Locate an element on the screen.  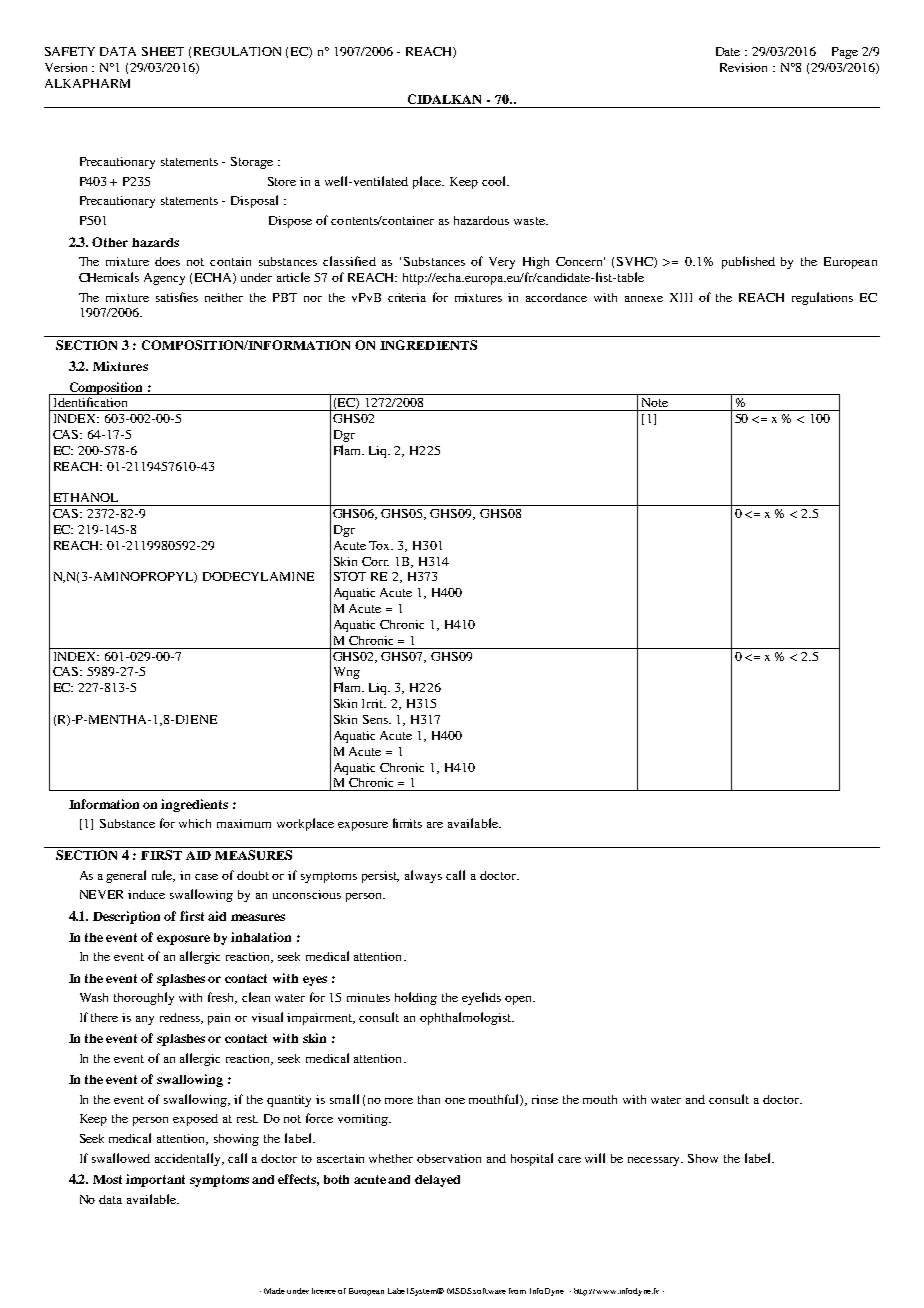
Tox is located at coordinates (381, 545).
